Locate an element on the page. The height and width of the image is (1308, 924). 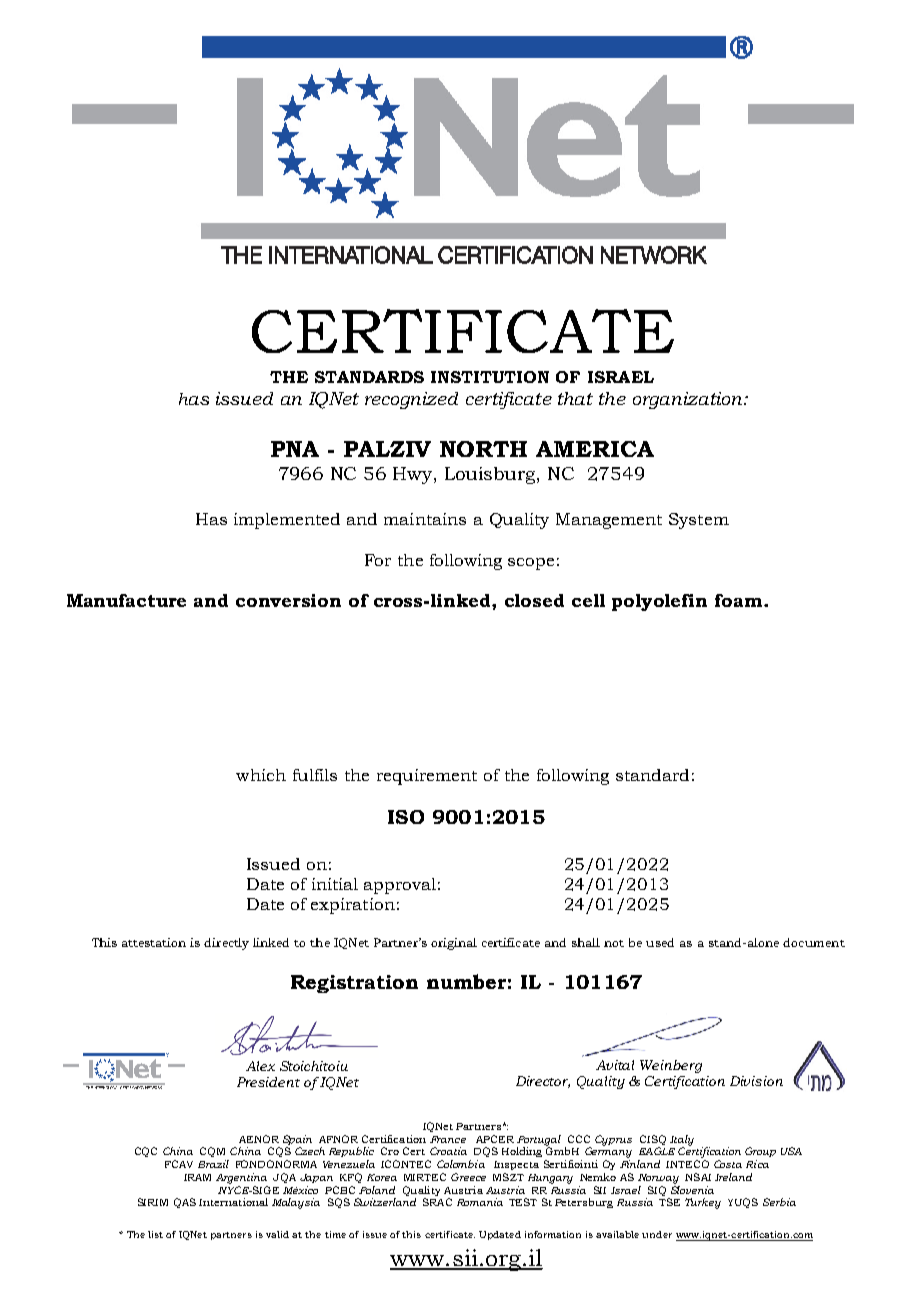
Romania is located at coordinates (480, 1202).
